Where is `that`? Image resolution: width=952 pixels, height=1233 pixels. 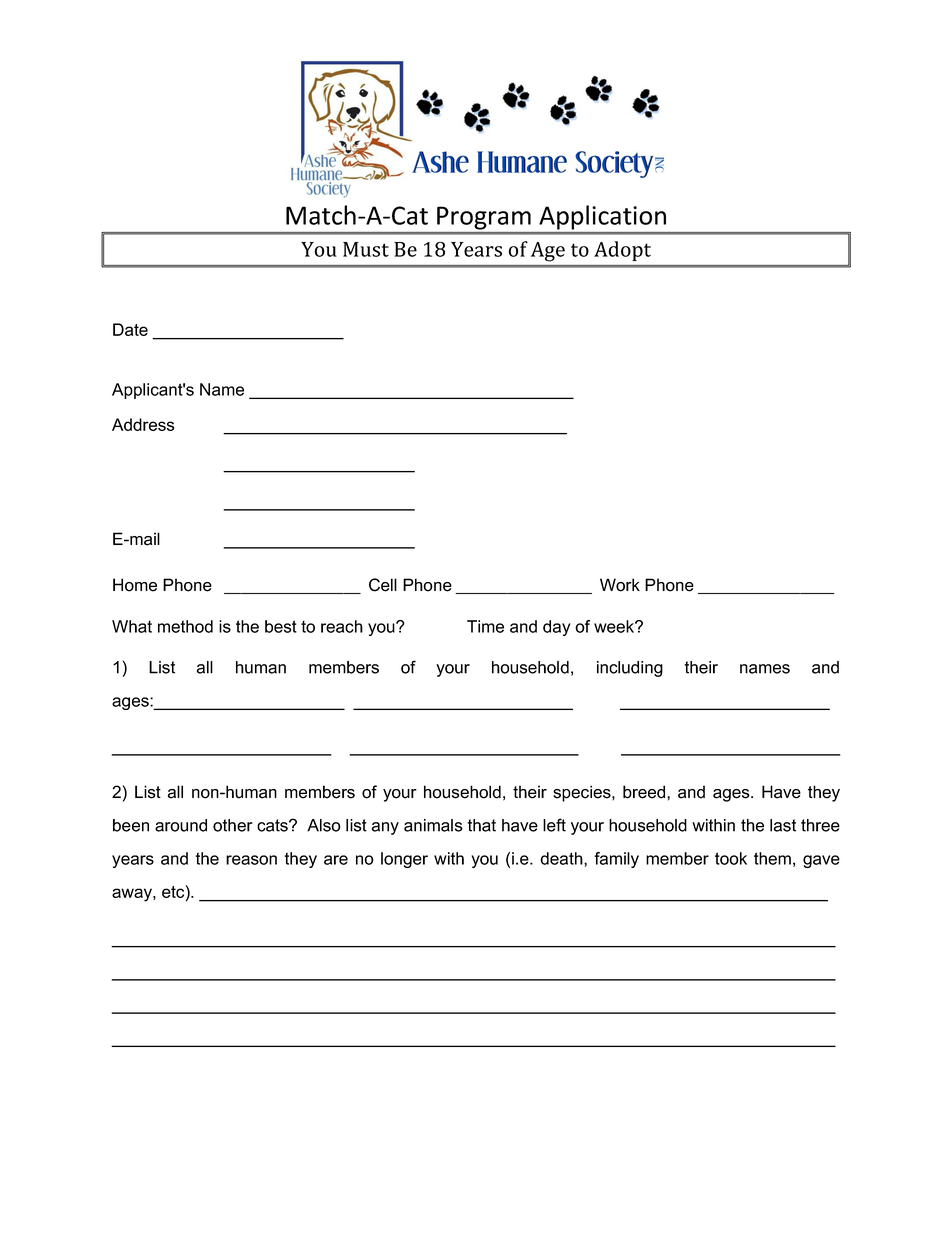
that is located at coordinates (481, 825).
